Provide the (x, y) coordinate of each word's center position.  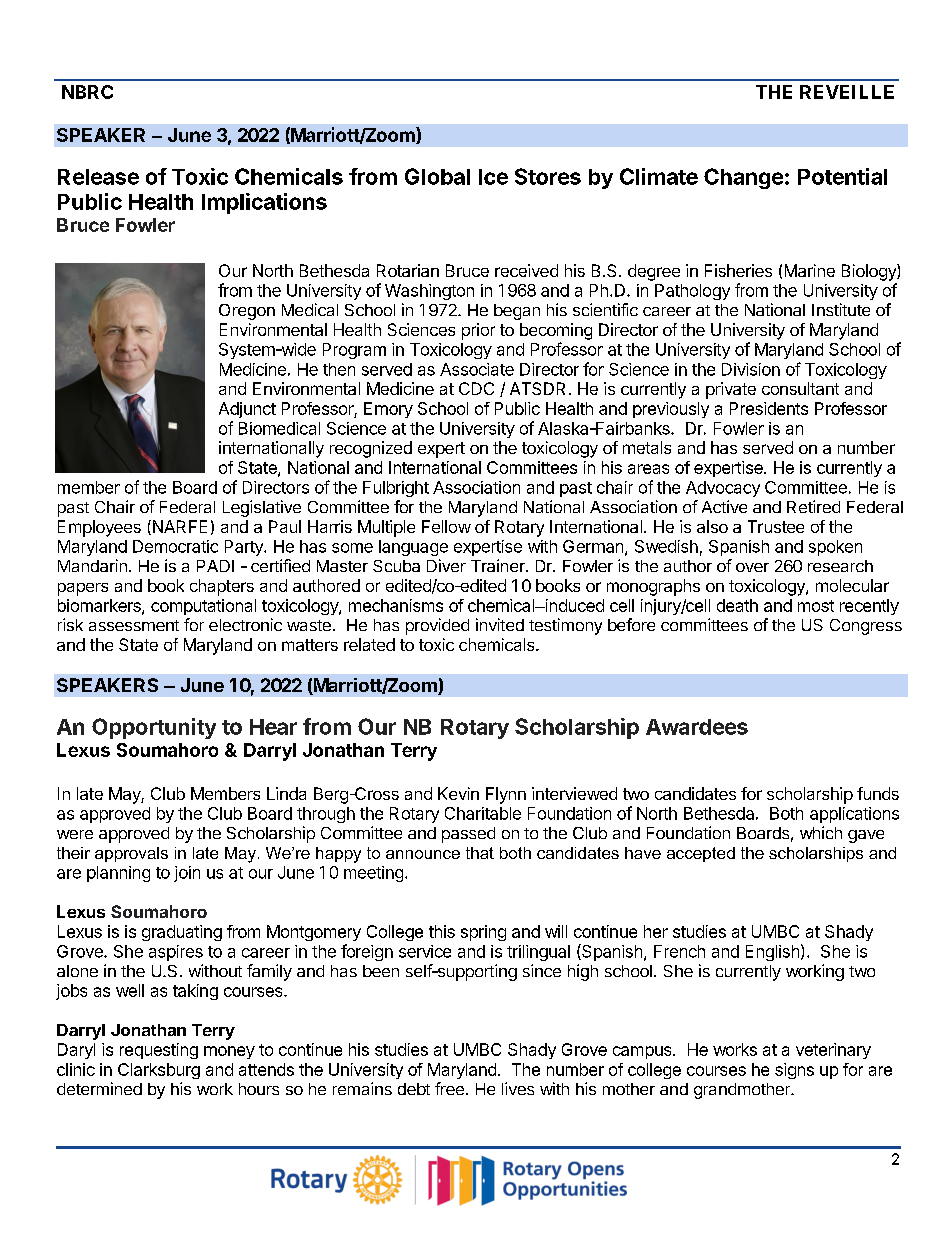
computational (203, 607)
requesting (159, 1051)
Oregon (247, 312)
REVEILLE (847, 92)
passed (468, 835)
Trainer (499, 565)
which (821, 832)
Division (751, 369)
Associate (477, 369)
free (449, 1088)
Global (437, 176)
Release (98, 177)
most (816, 606)
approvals (131, 854)
